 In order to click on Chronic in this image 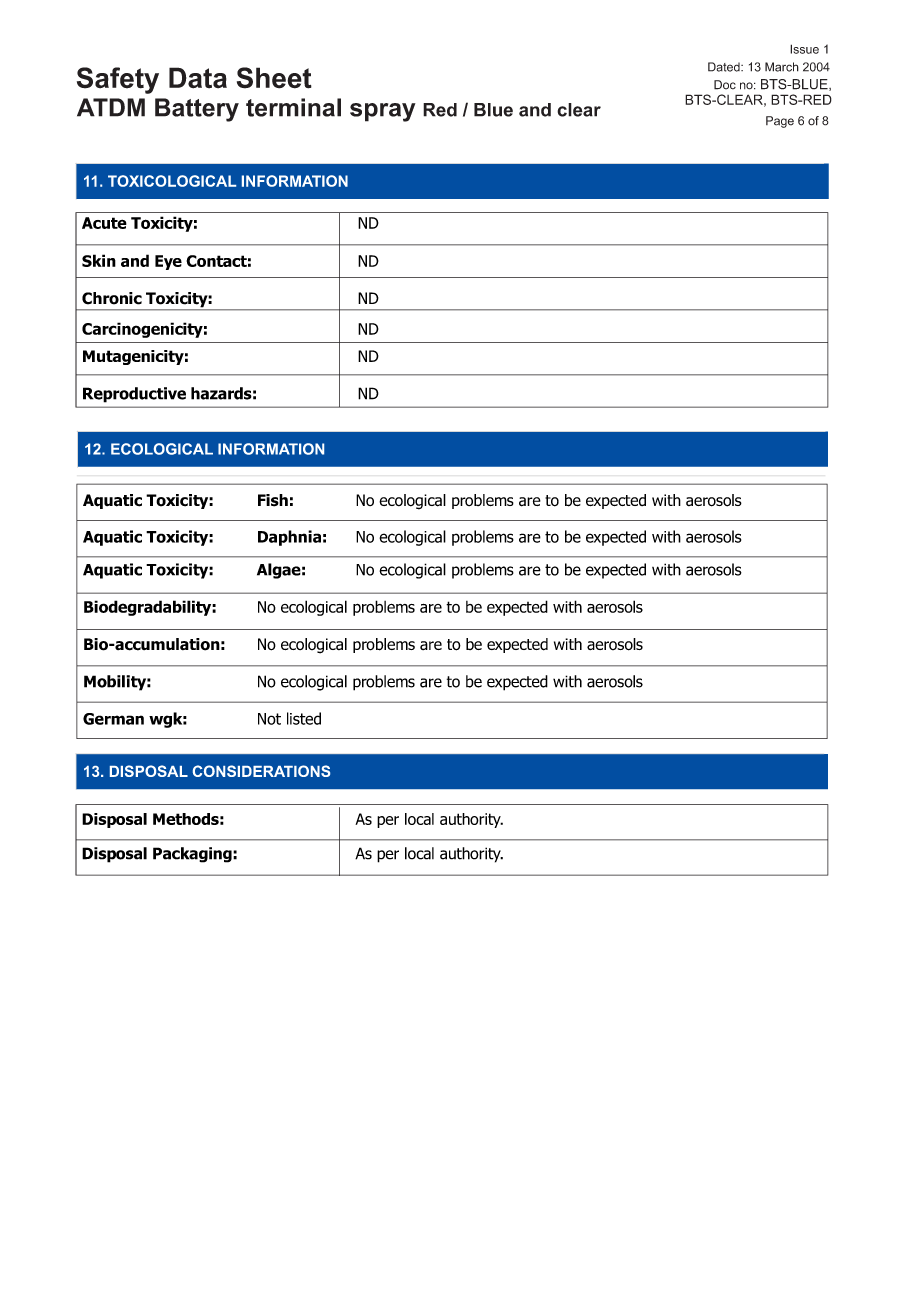, I will do `click(112, 298)`.
